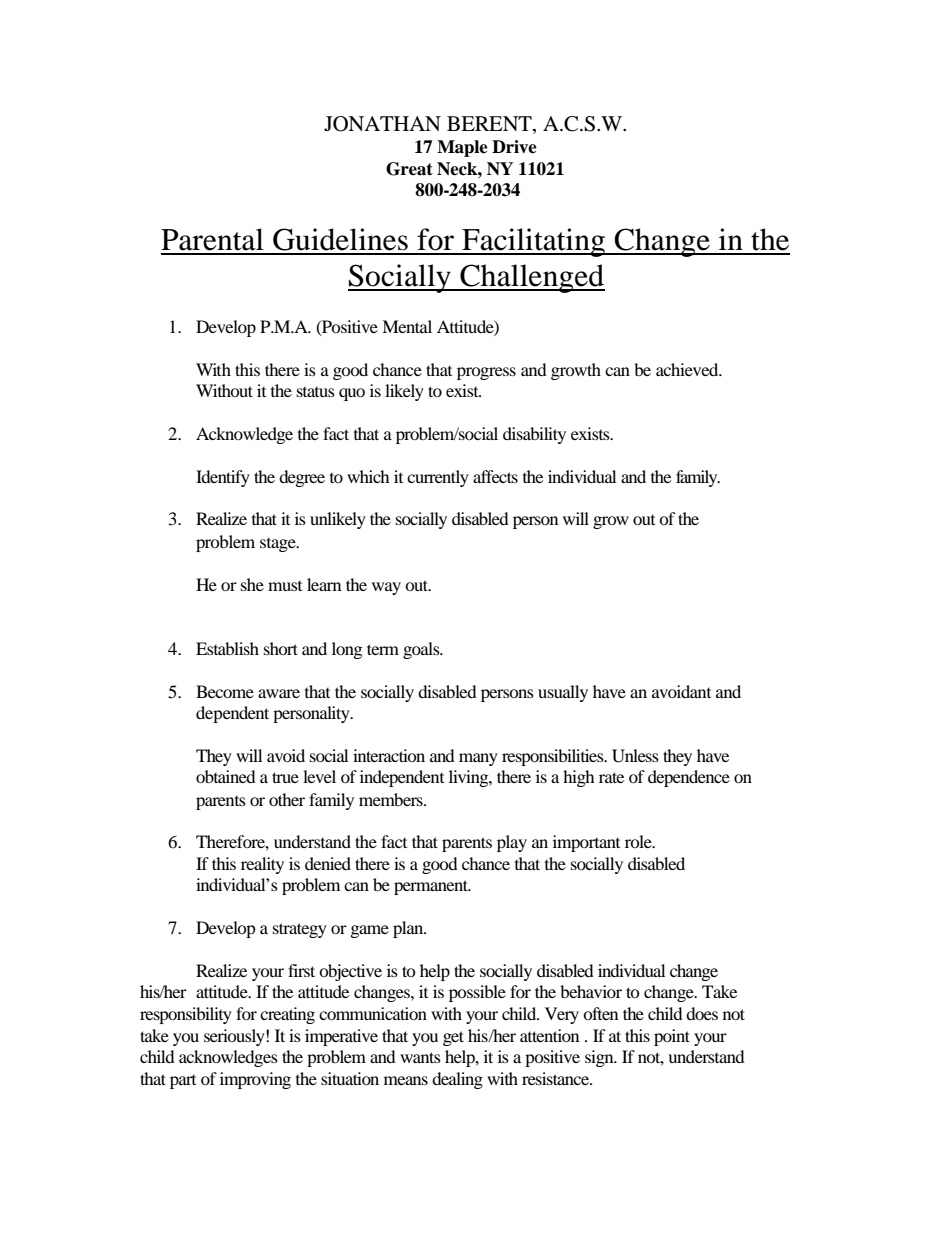 This image has width=952, height=1233. What do you see at coordinates (635, 756) in the image?
I see `Unless` at bounding box center [635, 756].
